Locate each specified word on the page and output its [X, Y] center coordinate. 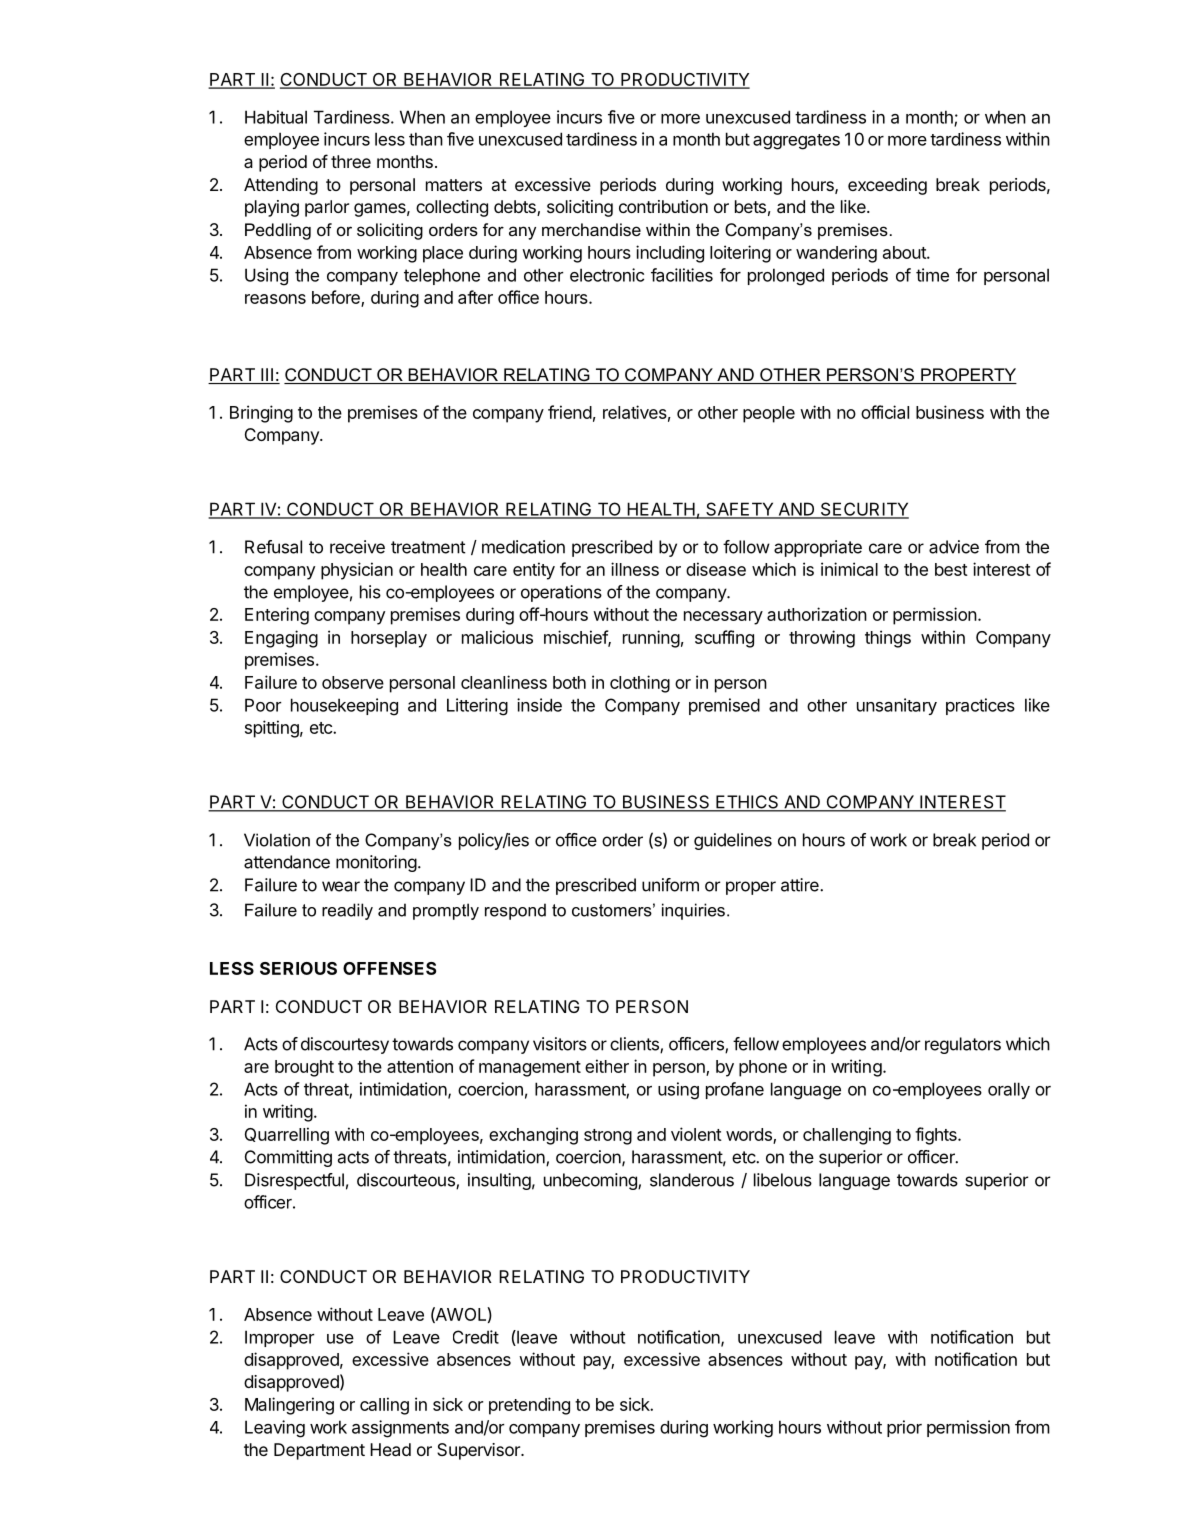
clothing [640, 684]
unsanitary [897, 706]
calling [384, 1406]
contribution [663, 206]
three [351, 161]
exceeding [887, 186]
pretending [529, 1406]
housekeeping [344, 707]
